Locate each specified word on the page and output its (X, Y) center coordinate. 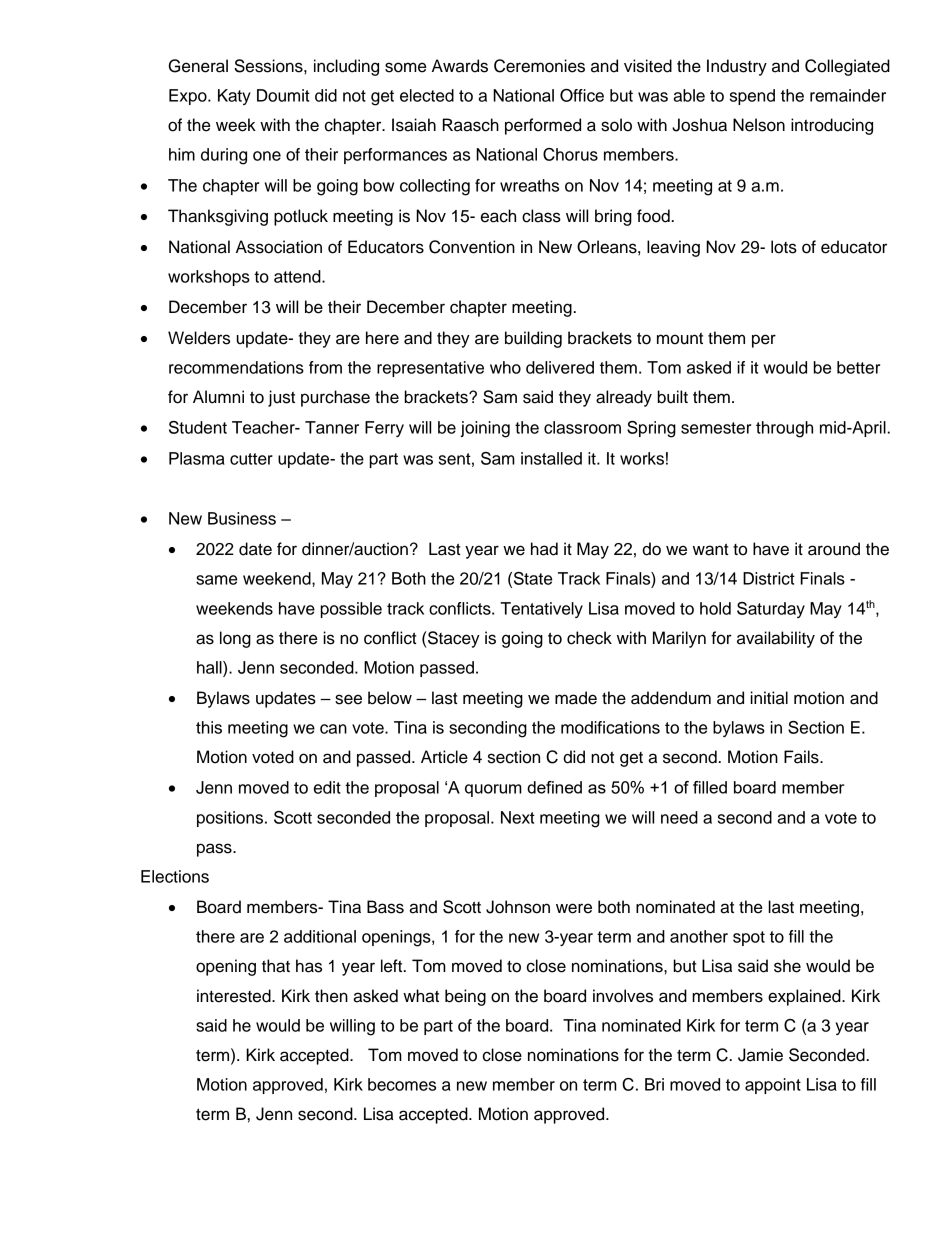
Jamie (760, 1055)
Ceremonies (539, 66)
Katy (234, 97)
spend (752, 97)
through (784, 429)
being (465, 997)
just (281, 398)
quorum (493, 790)
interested (235, 996)
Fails (802, 757)
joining (485, 429)
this (209, 727)
